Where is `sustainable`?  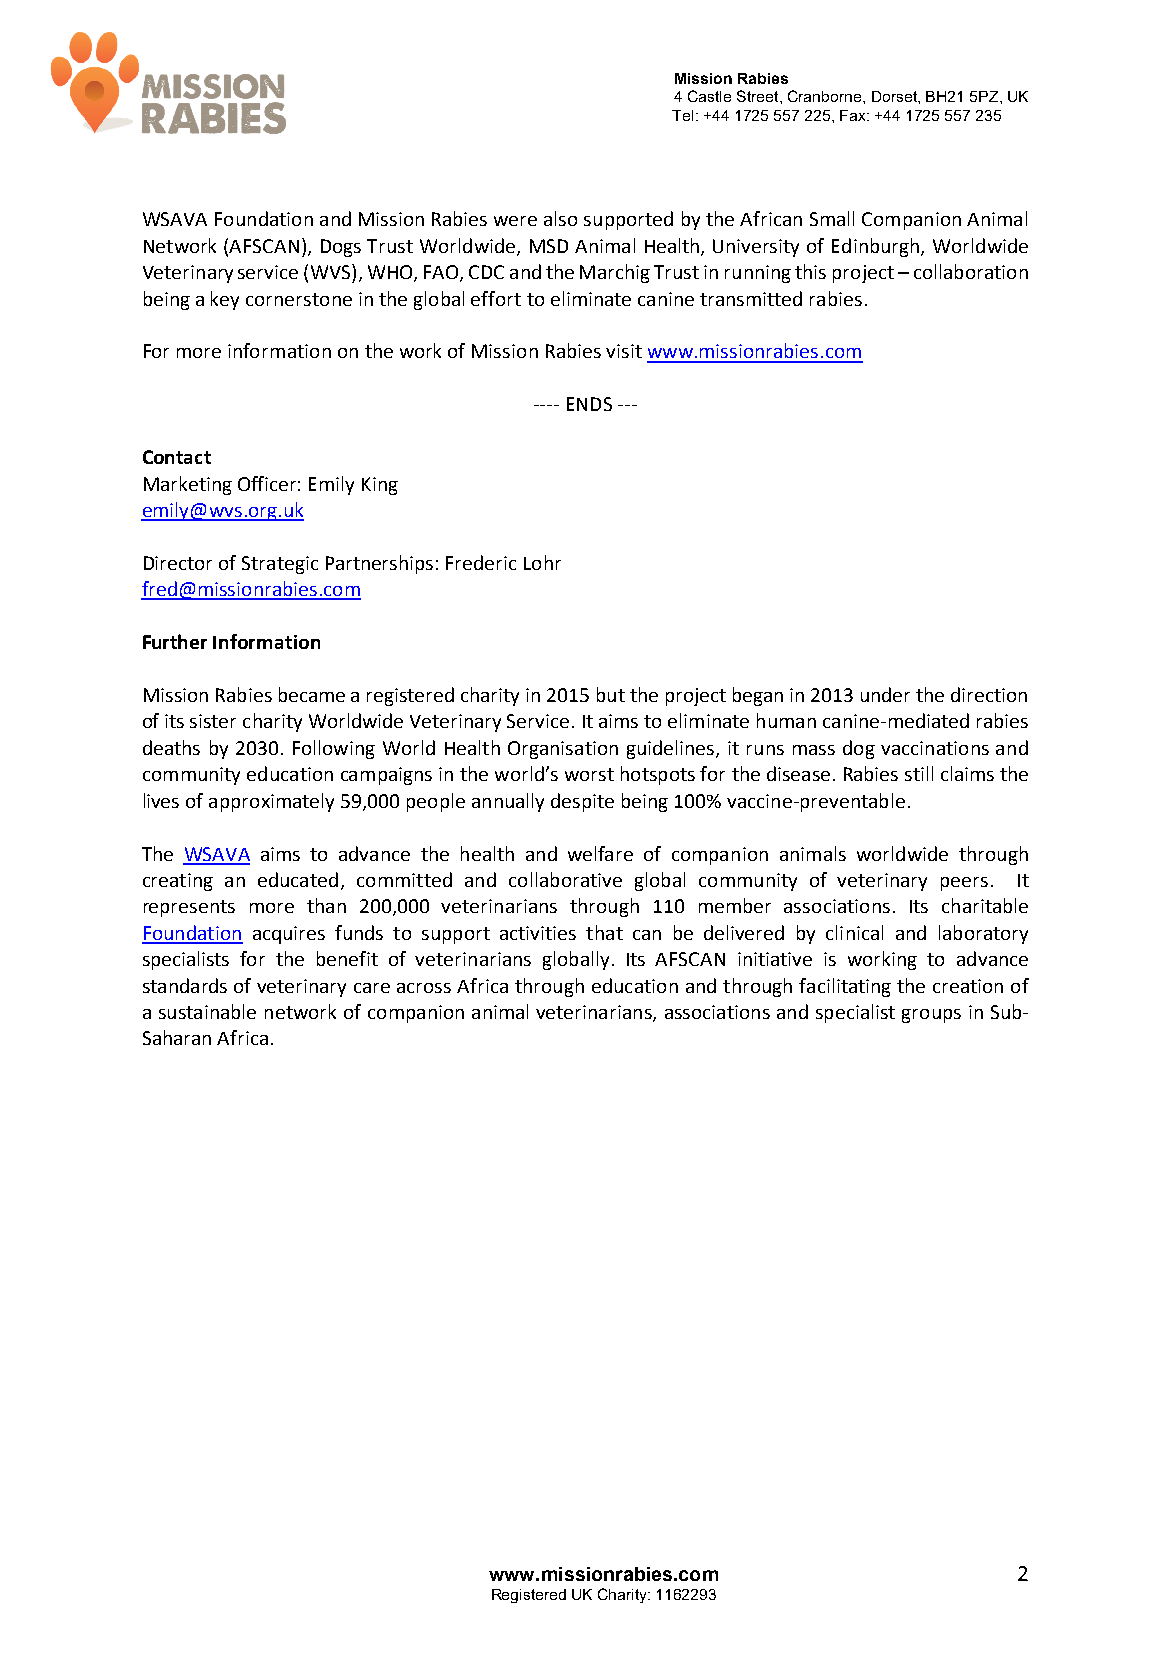 sustainable is located at coordinates (207, 1011).
